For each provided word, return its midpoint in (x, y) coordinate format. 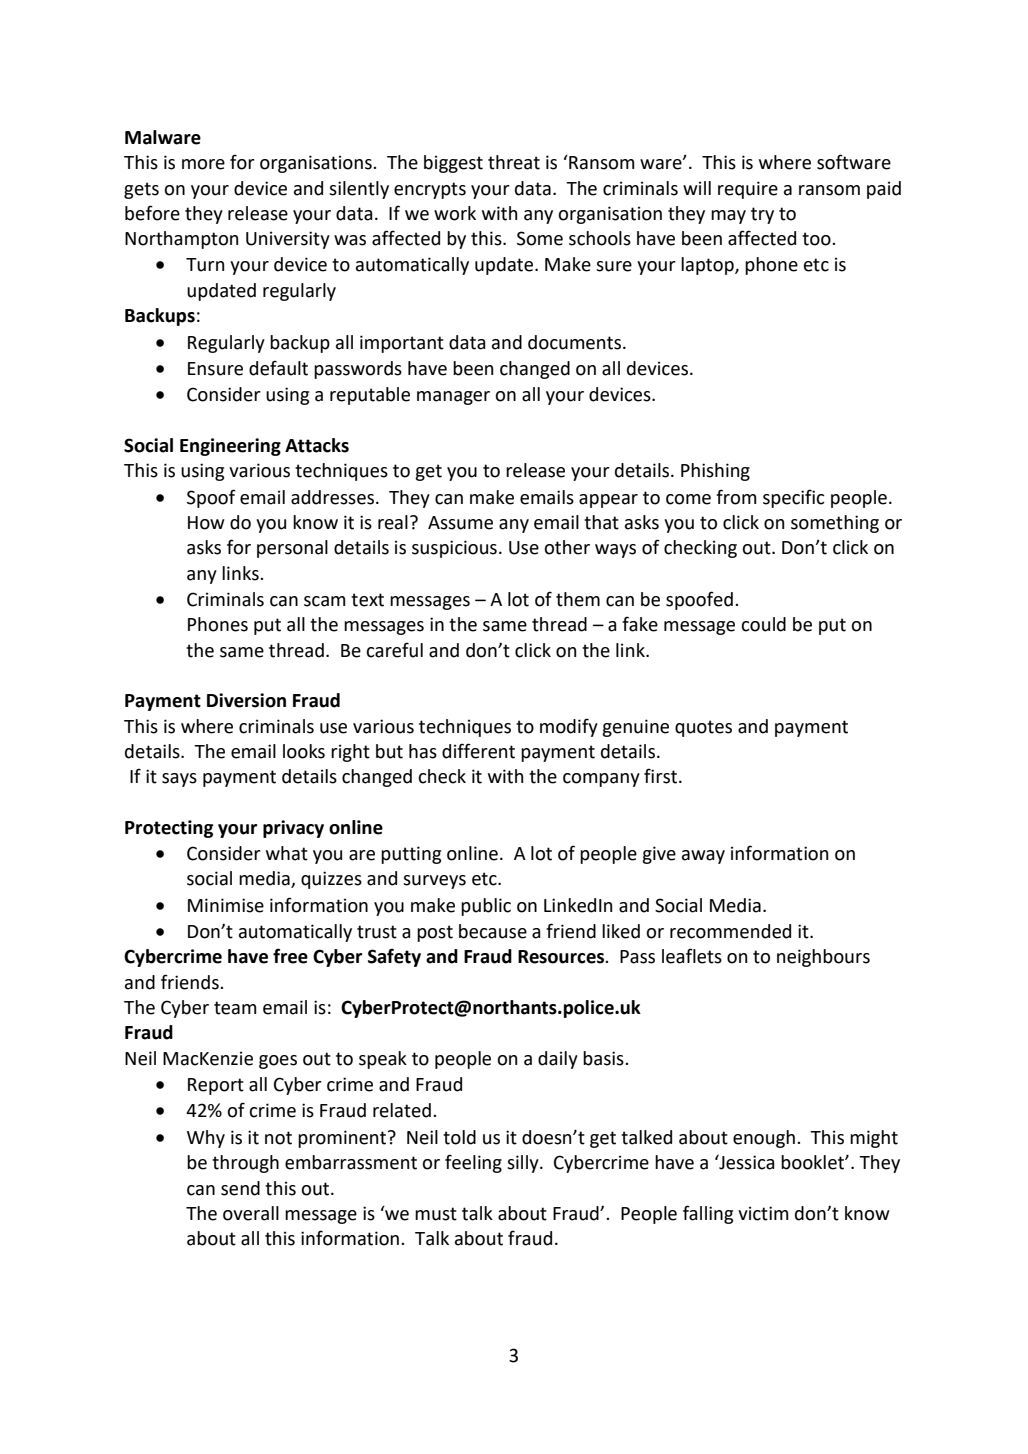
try (762, 215)
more (203, 164)
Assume (460, 523)
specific (794, 498)
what (287, 853)
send (240, 1188)
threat (514, 162)
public (486, 907)
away (703, 857)
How (206, 523)
